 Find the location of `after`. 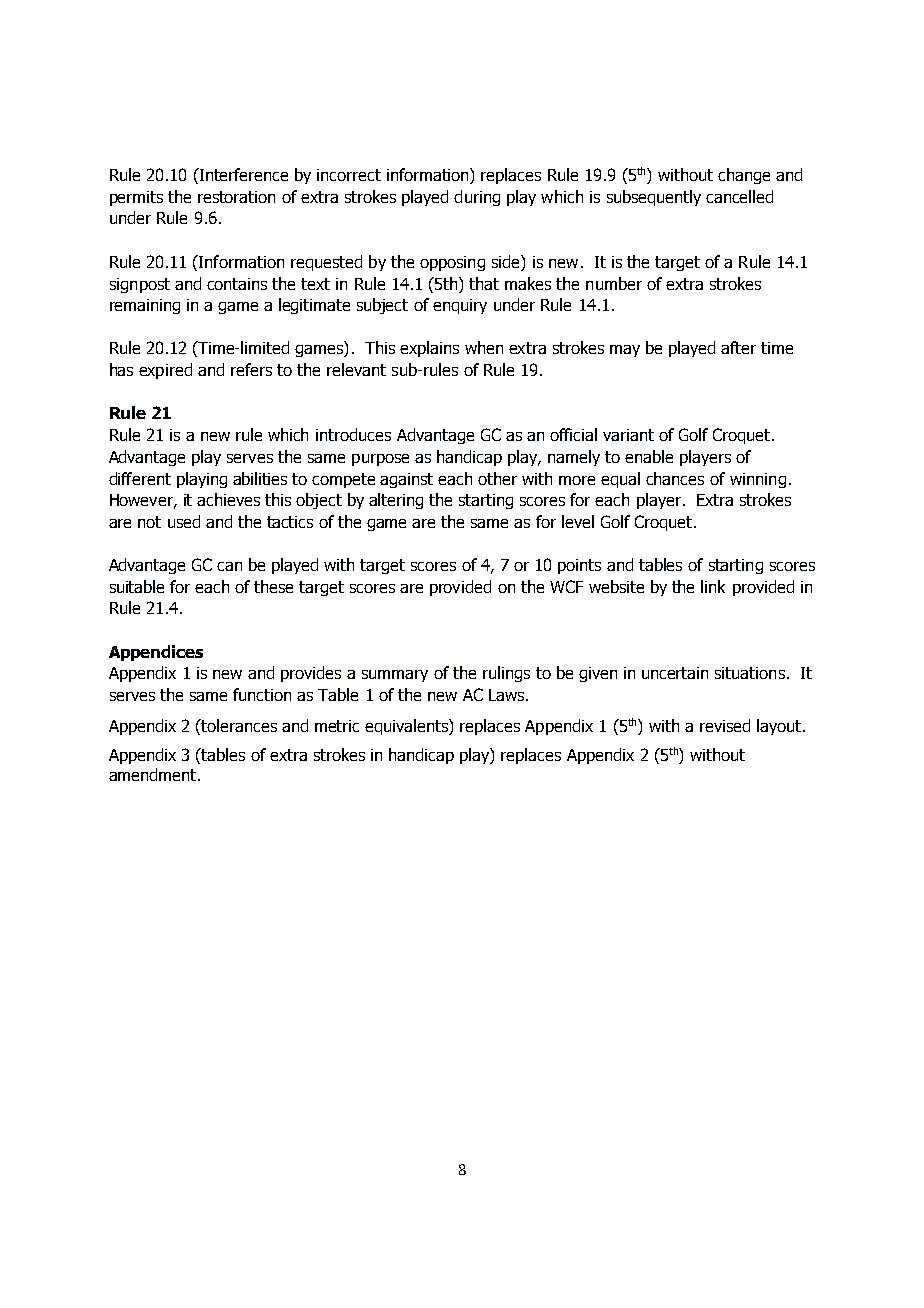

after is located at coordinates (738, 347).
